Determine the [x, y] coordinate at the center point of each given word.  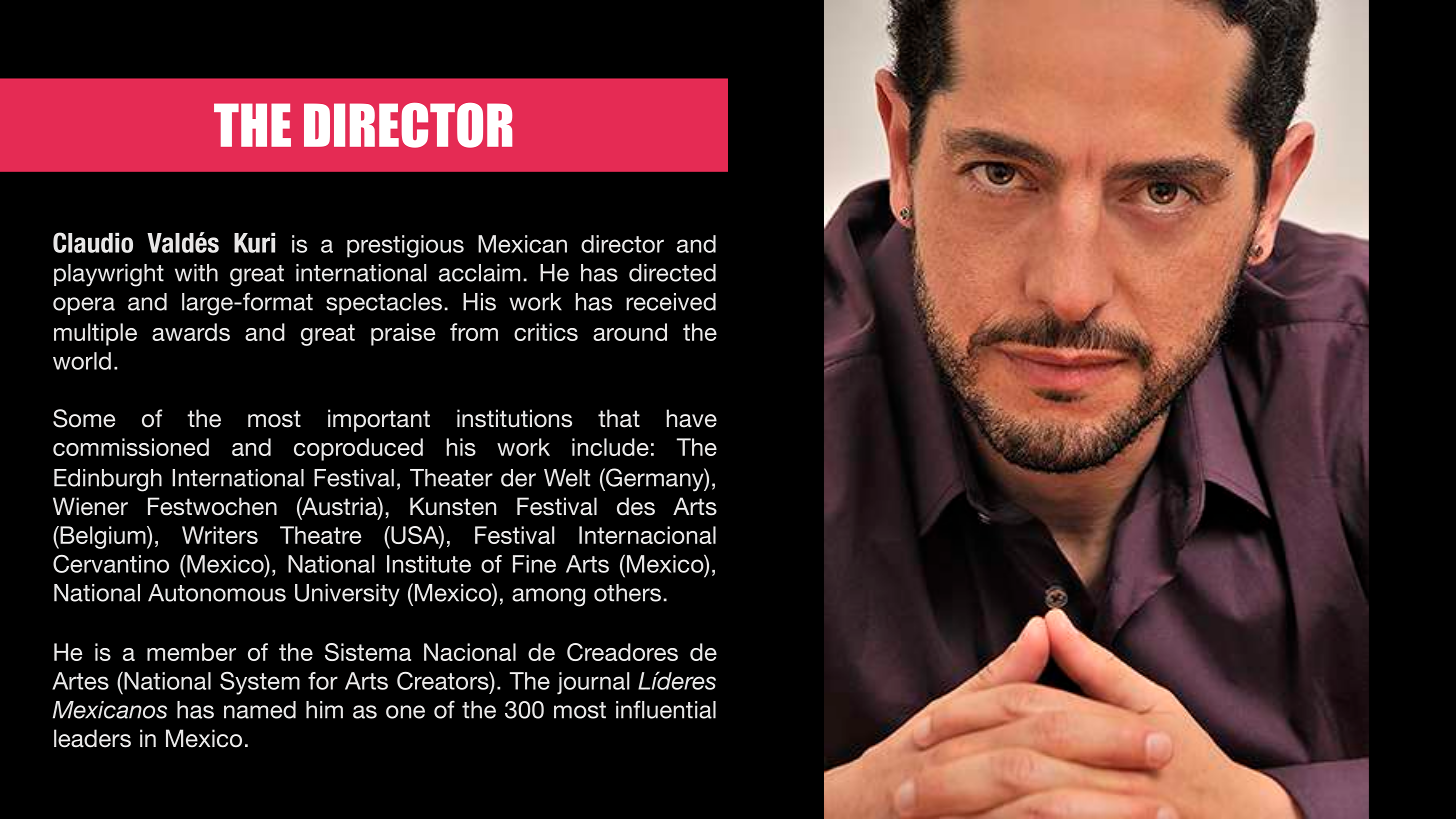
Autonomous [217, 593]
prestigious [405, 246]
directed [672, 273]
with [196, 273]
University [347, 595]
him [324, 710]
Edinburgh [108, 480]
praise [403, 334]
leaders [92, 738]
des [636, 506]
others [627, 593]
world [82, 361]
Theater [451, 478]
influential [666, 709]
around [630, 332]
